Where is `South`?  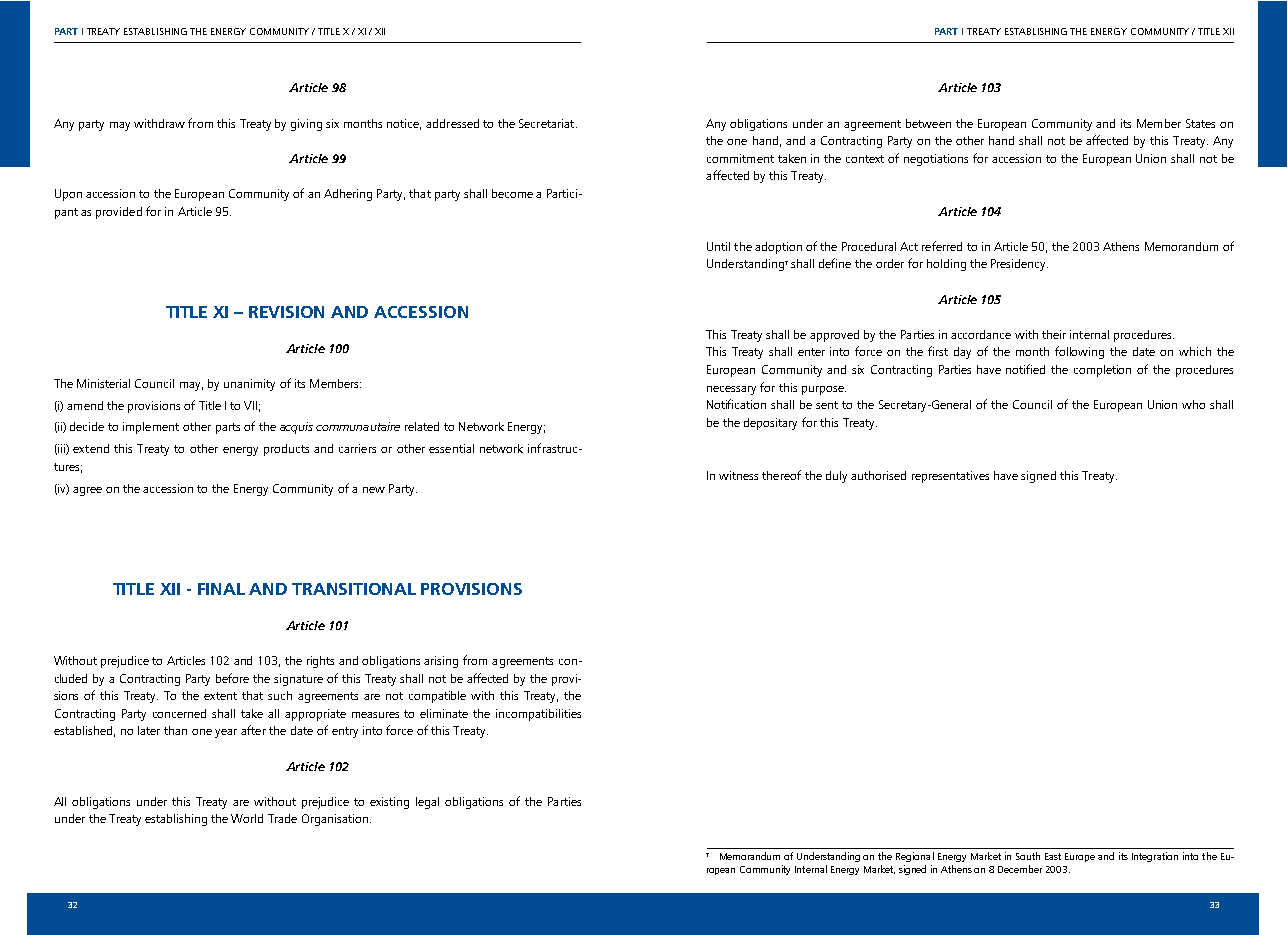 South is located at coordinates (1028, 856).
